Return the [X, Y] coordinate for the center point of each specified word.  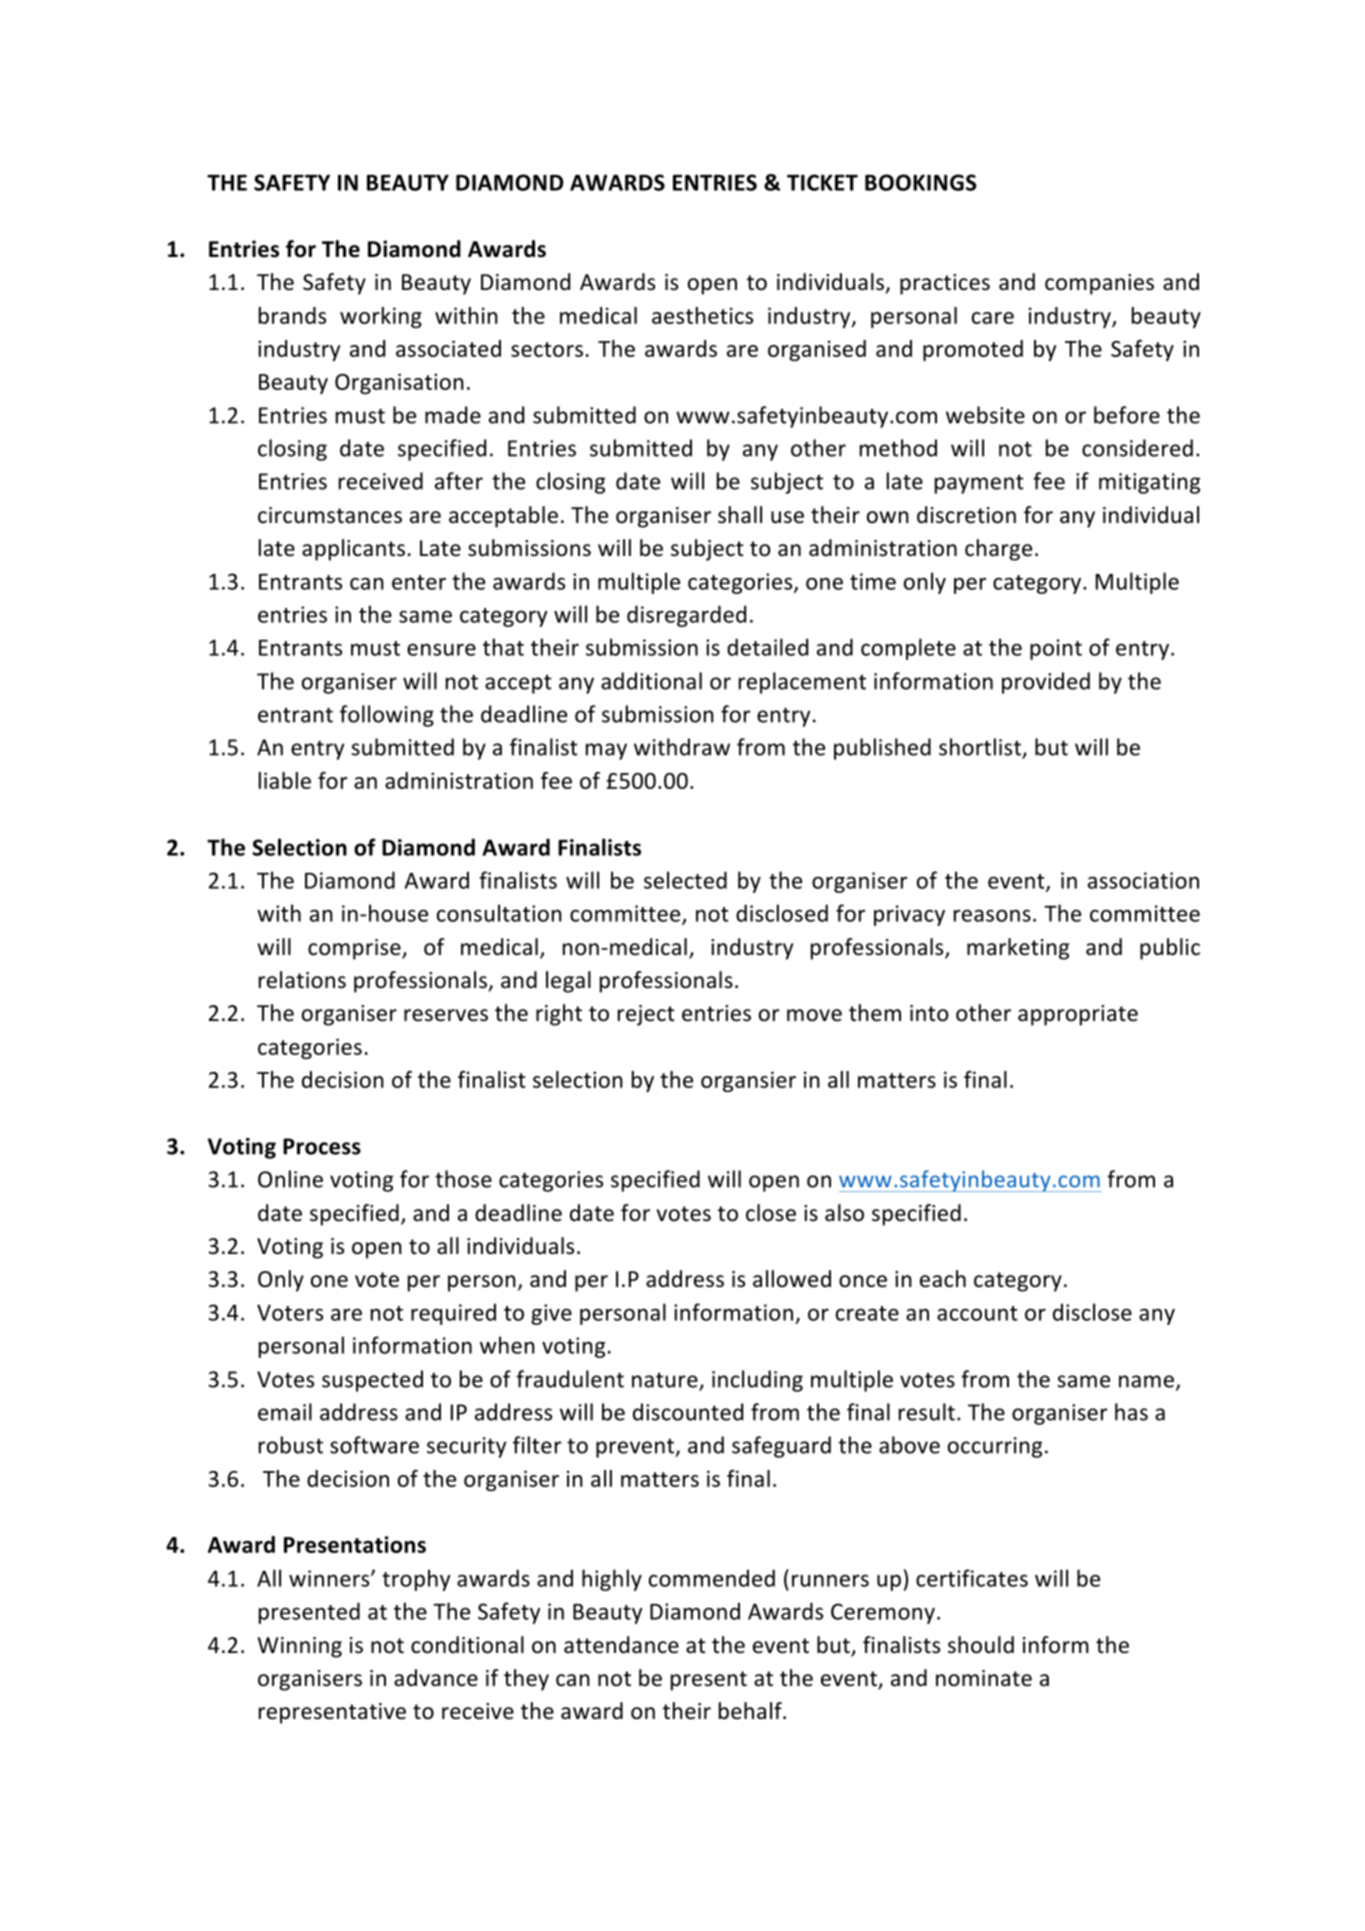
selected [685, 880]
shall [740, 515]
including [757, 1381]
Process [322, 1146]
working [381, 317]
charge [998, 550]
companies [1099, 284]
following [387, 716]
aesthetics [702, 315]
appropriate [1078, 1015]
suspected [372, 1381]
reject [646, 1015]
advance [436, 1678]
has [1131, 1412]
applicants [353, 550]
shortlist [981, 748]
